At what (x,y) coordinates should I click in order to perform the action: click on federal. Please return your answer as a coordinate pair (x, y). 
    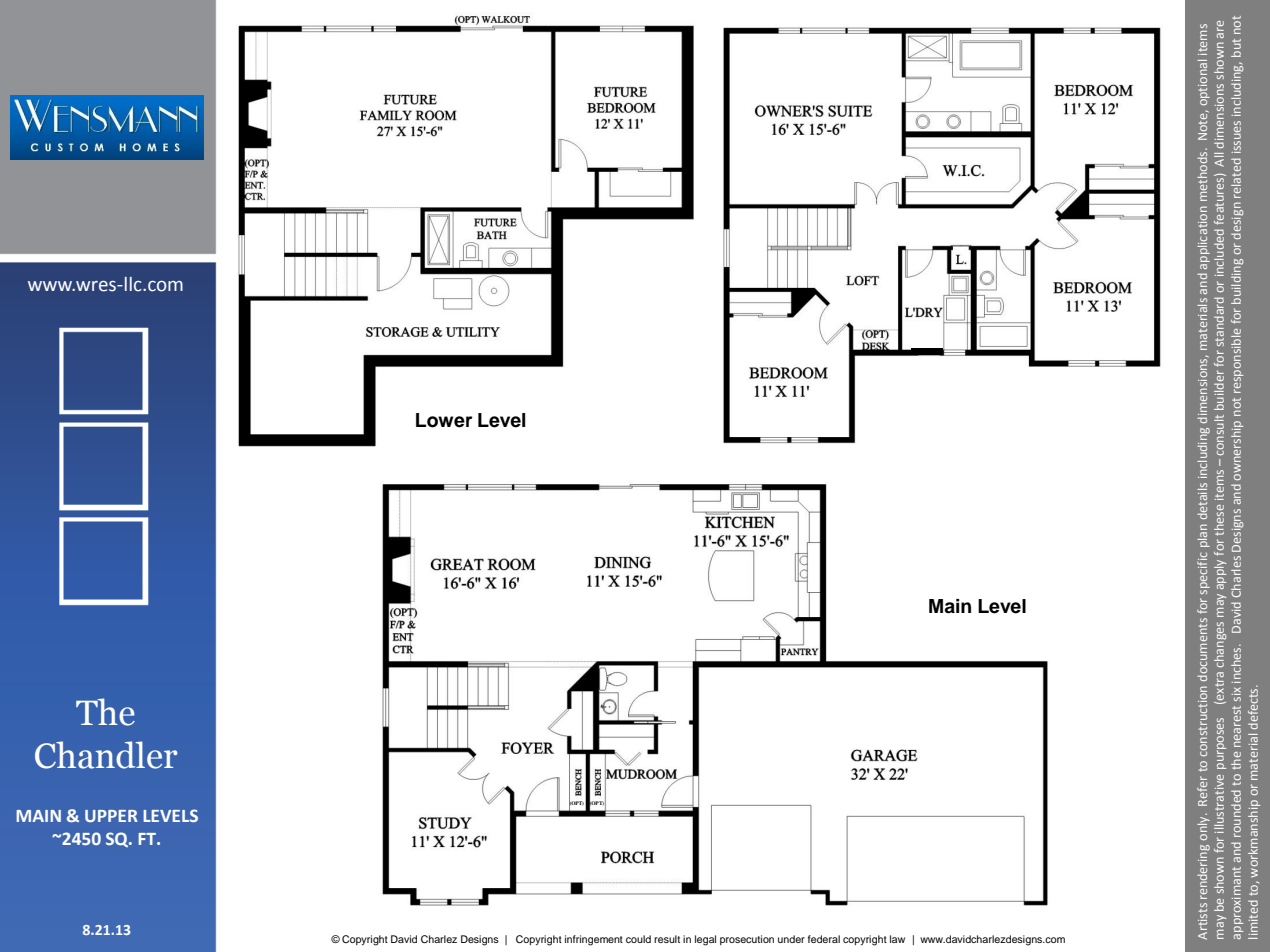
    Looking at the image, I should click on (824, 939).
